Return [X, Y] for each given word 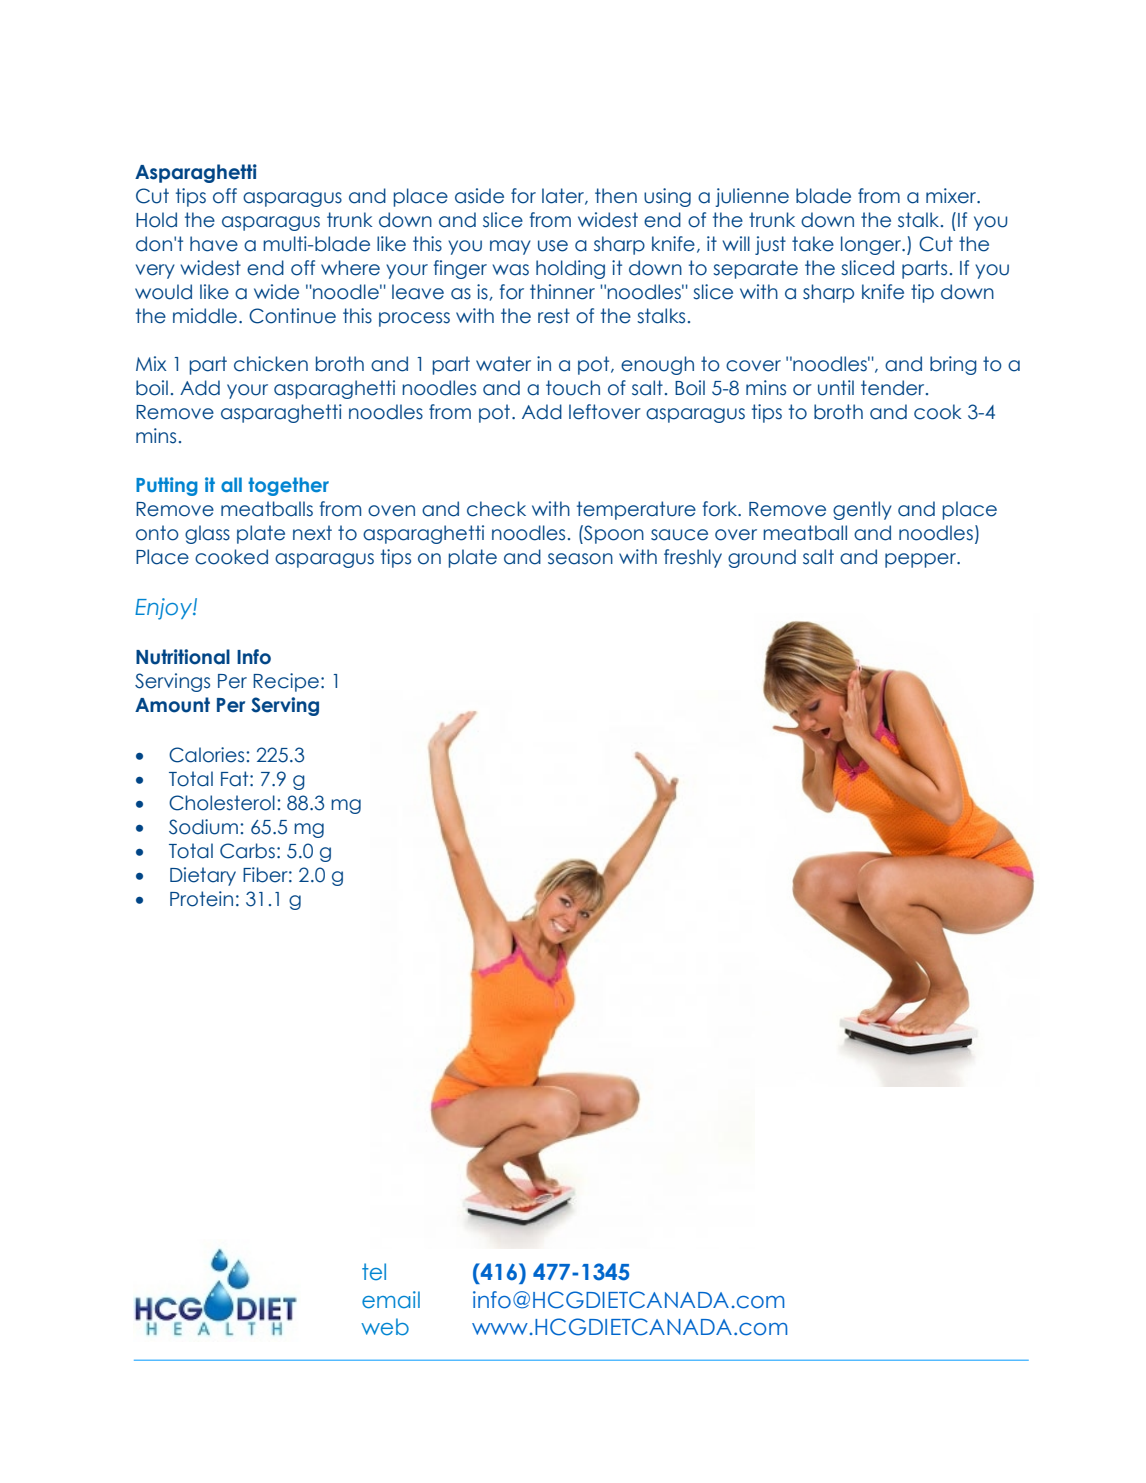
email [391, 1300]
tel [374, 1271]
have [214, 244]
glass [207, 534]
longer [872, 245]
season [580, 559]
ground [762, 558]
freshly [693, 558]
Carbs [247, 851]
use [553, 246]
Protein [201, 899]
